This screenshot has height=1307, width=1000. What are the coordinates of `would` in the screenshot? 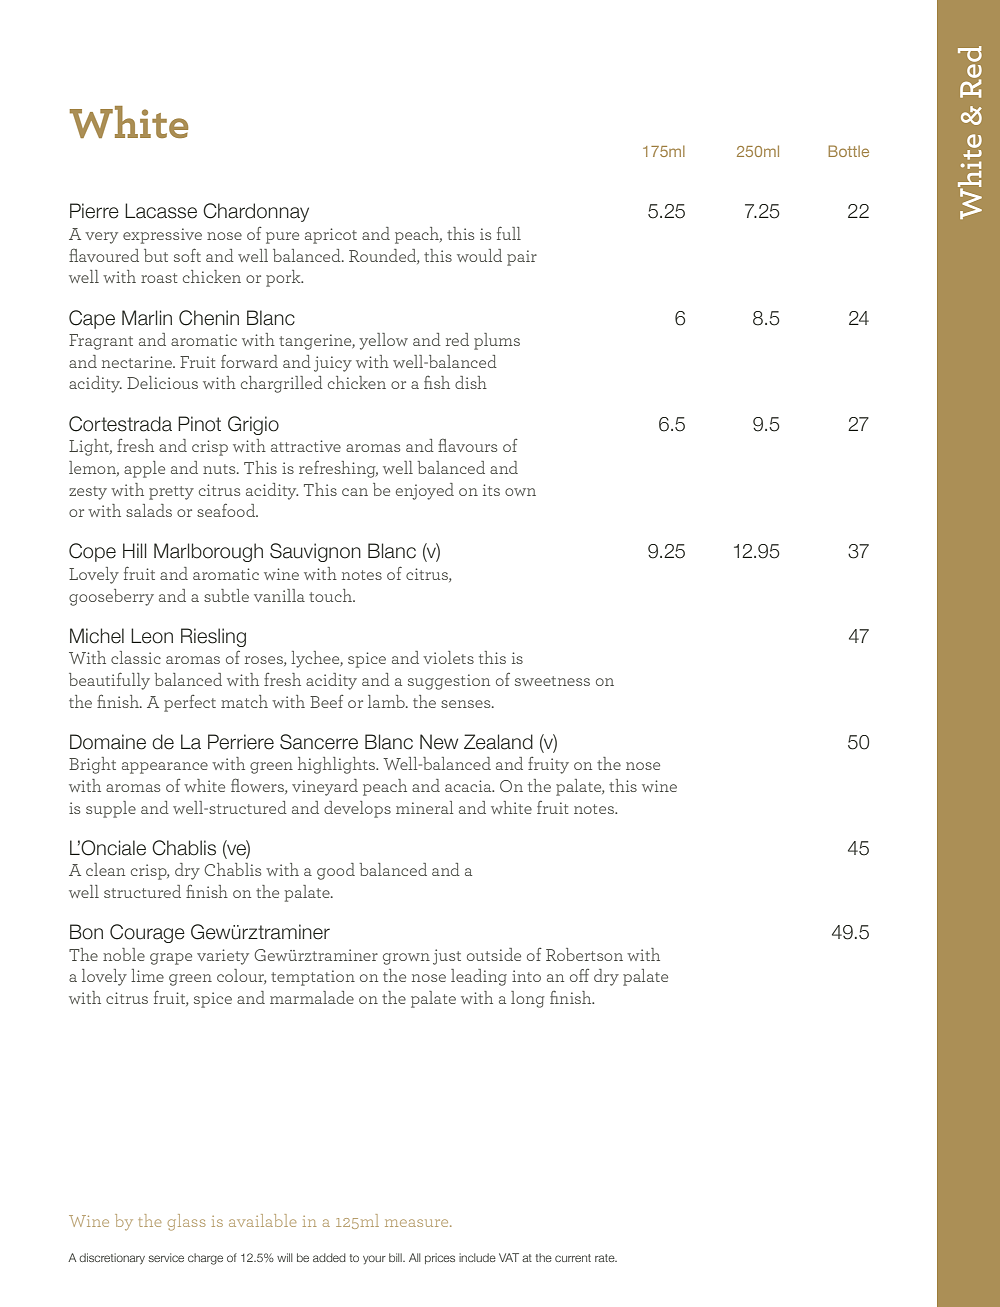 It's located at (479, 255).
